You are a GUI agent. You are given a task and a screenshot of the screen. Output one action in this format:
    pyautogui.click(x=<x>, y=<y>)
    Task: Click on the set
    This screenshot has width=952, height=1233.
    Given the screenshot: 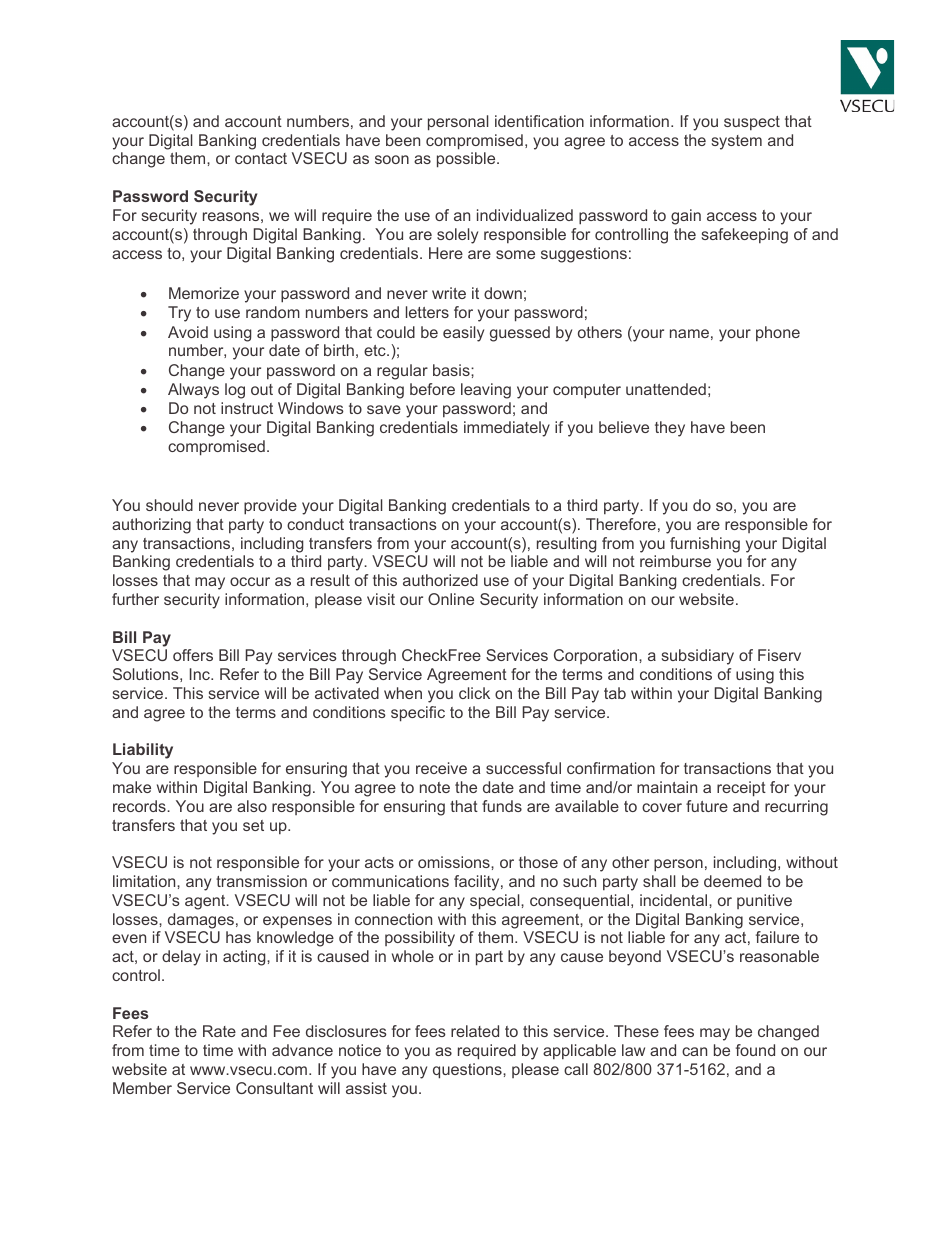 What is the action you would take?
    pyautogui.click(x=253, y=825)
